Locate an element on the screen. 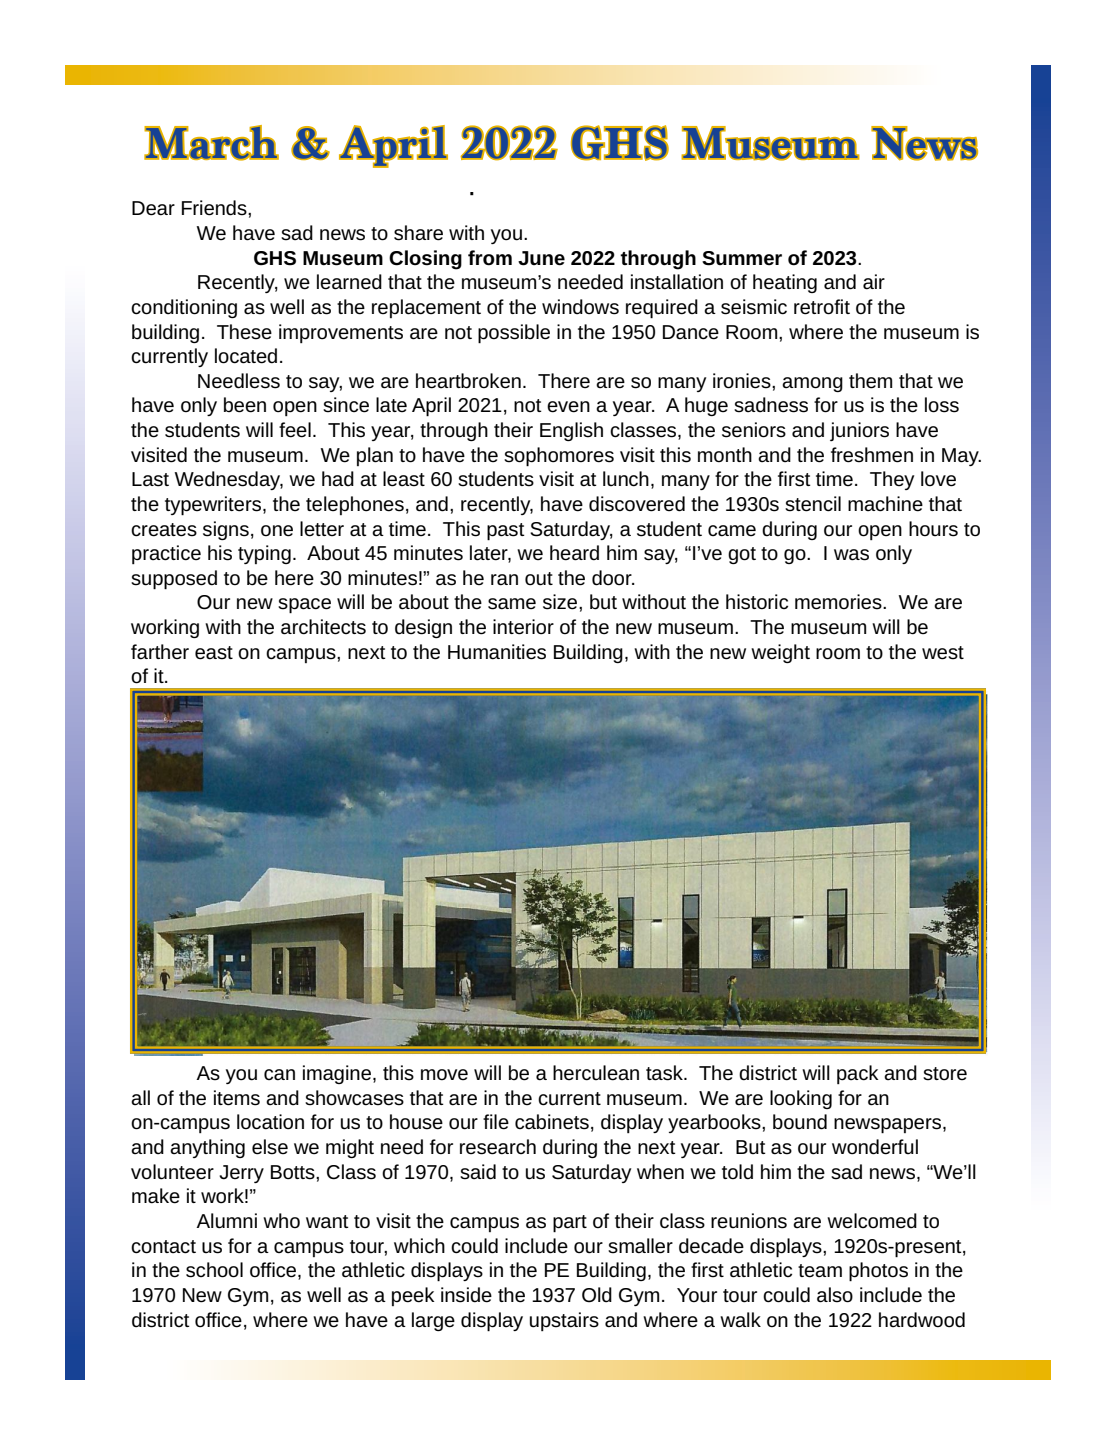  farther is located at coordinates (160, 652).
